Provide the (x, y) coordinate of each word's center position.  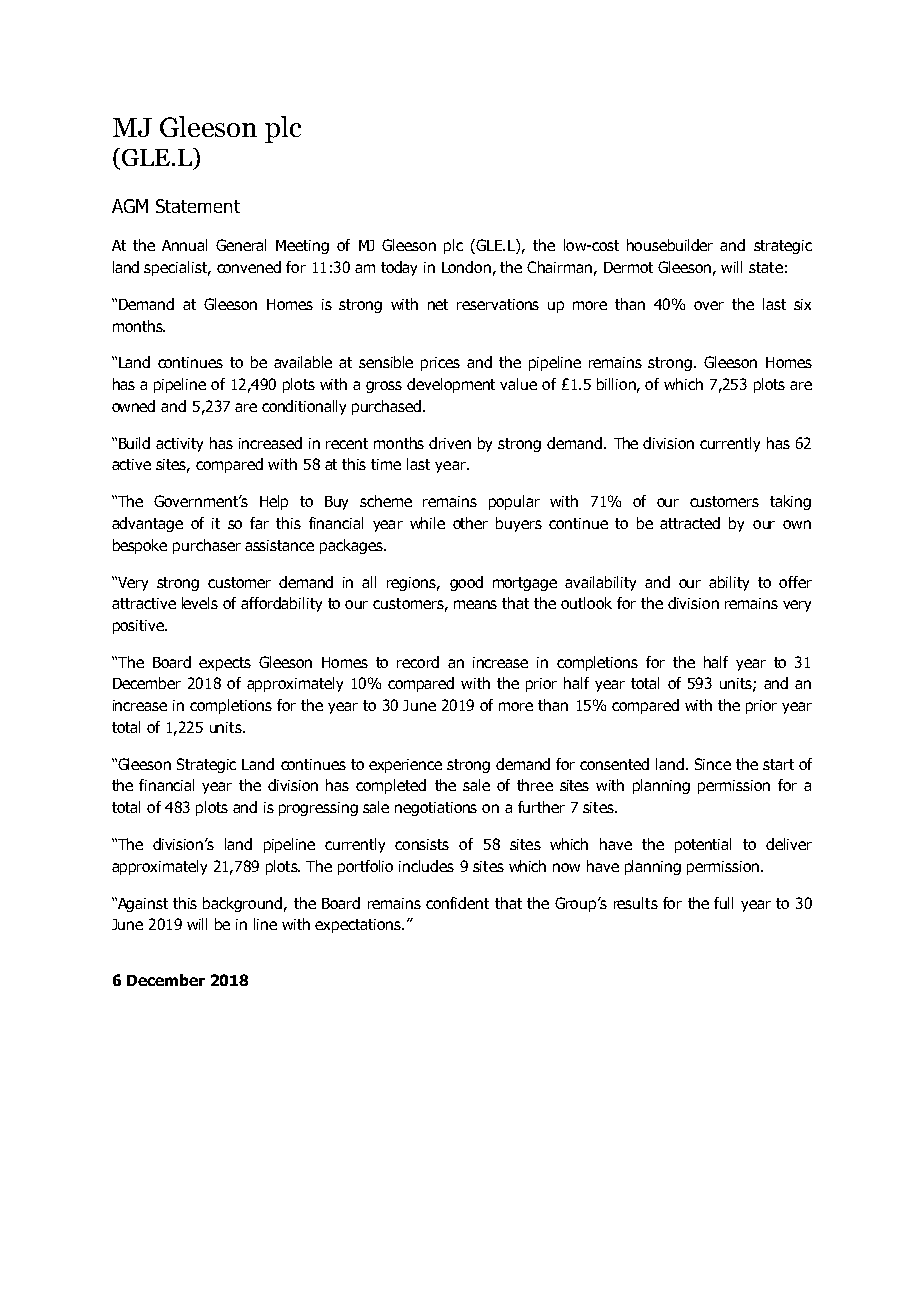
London (466, 267)
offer (795, 582)
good (466, 583)
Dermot (628, 267)
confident (457, 903)
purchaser (207, 546)
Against (141, 904)
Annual (184, 245)
